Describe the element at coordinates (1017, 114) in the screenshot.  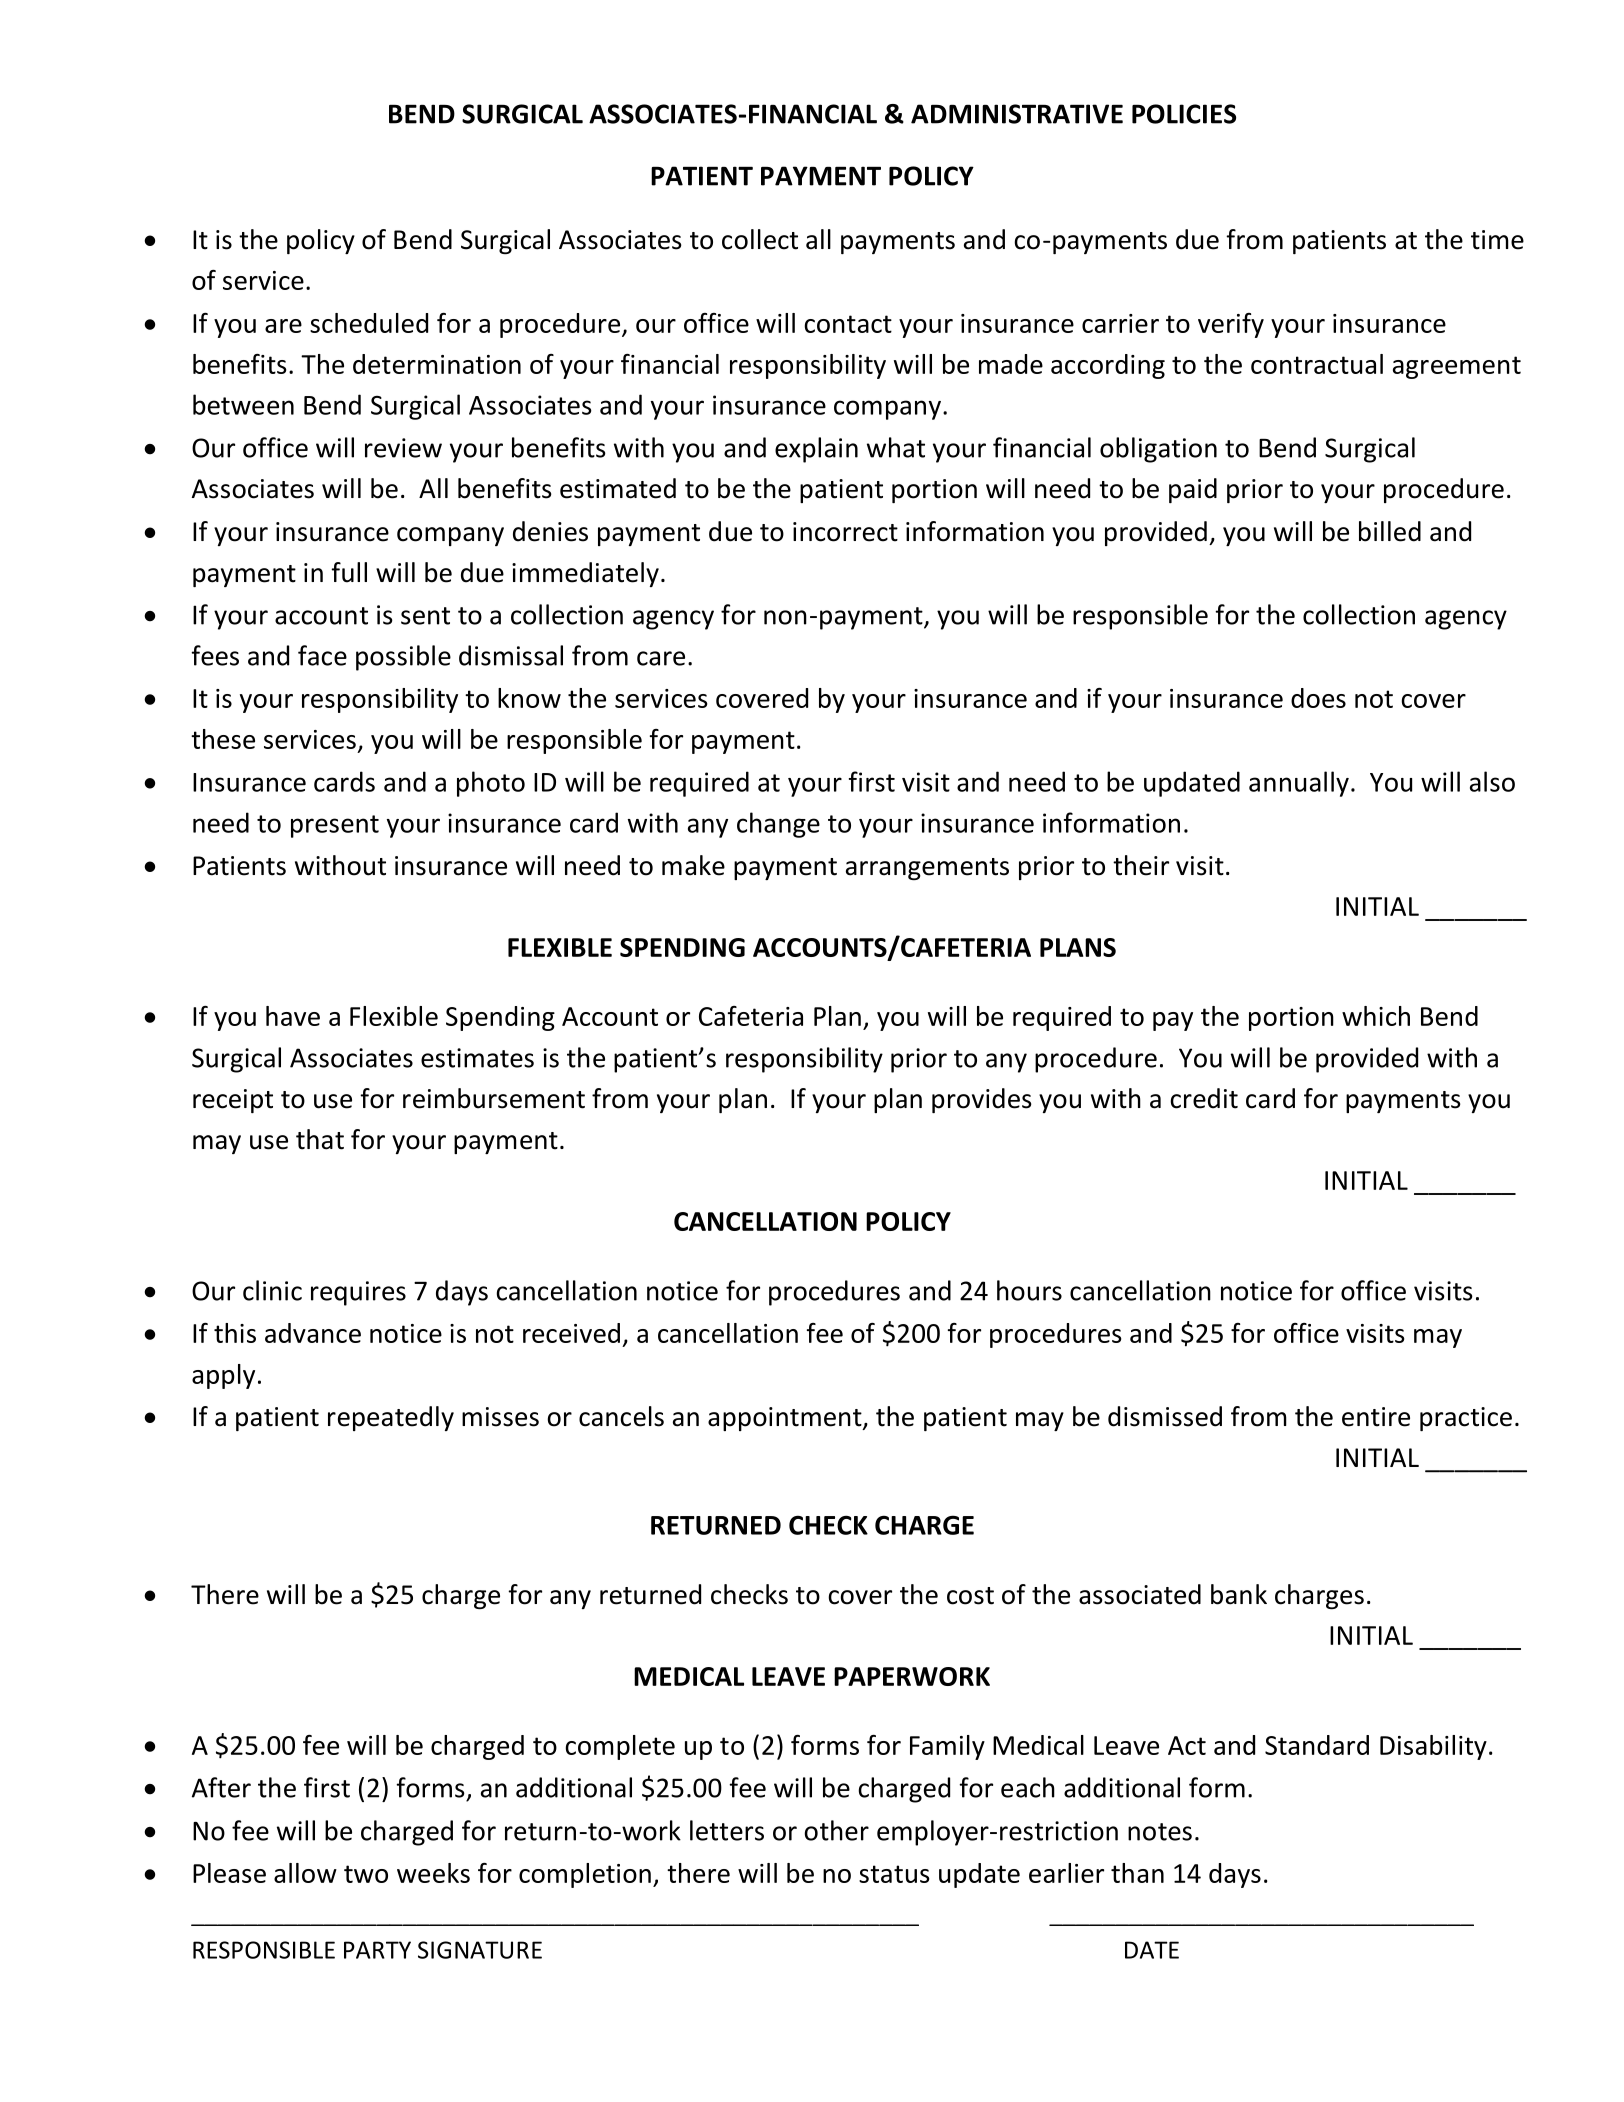
I see `ADMINISTRATIVE` at that location.
